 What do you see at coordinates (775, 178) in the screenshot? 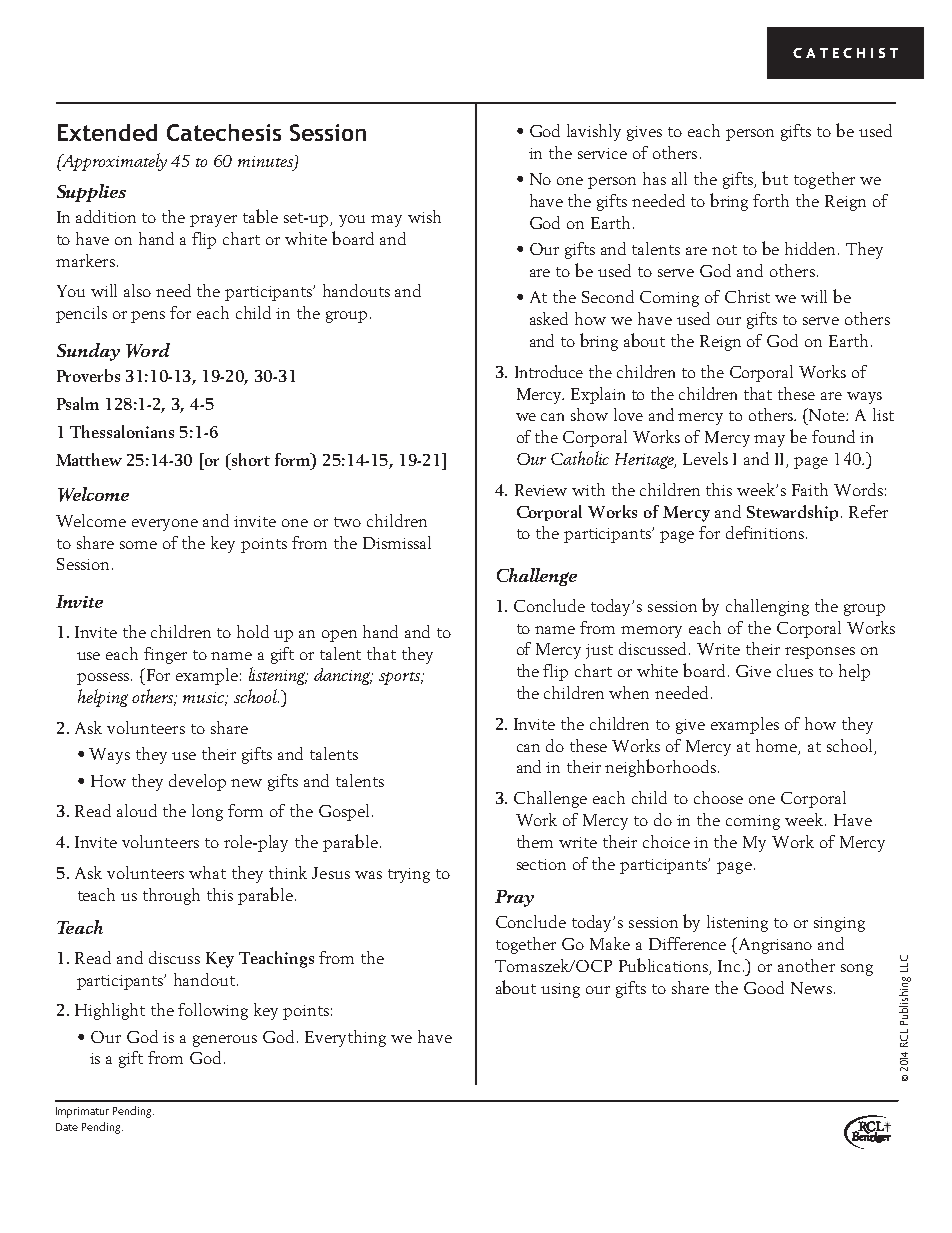
I see `but` at bounding box center [775, 178].
